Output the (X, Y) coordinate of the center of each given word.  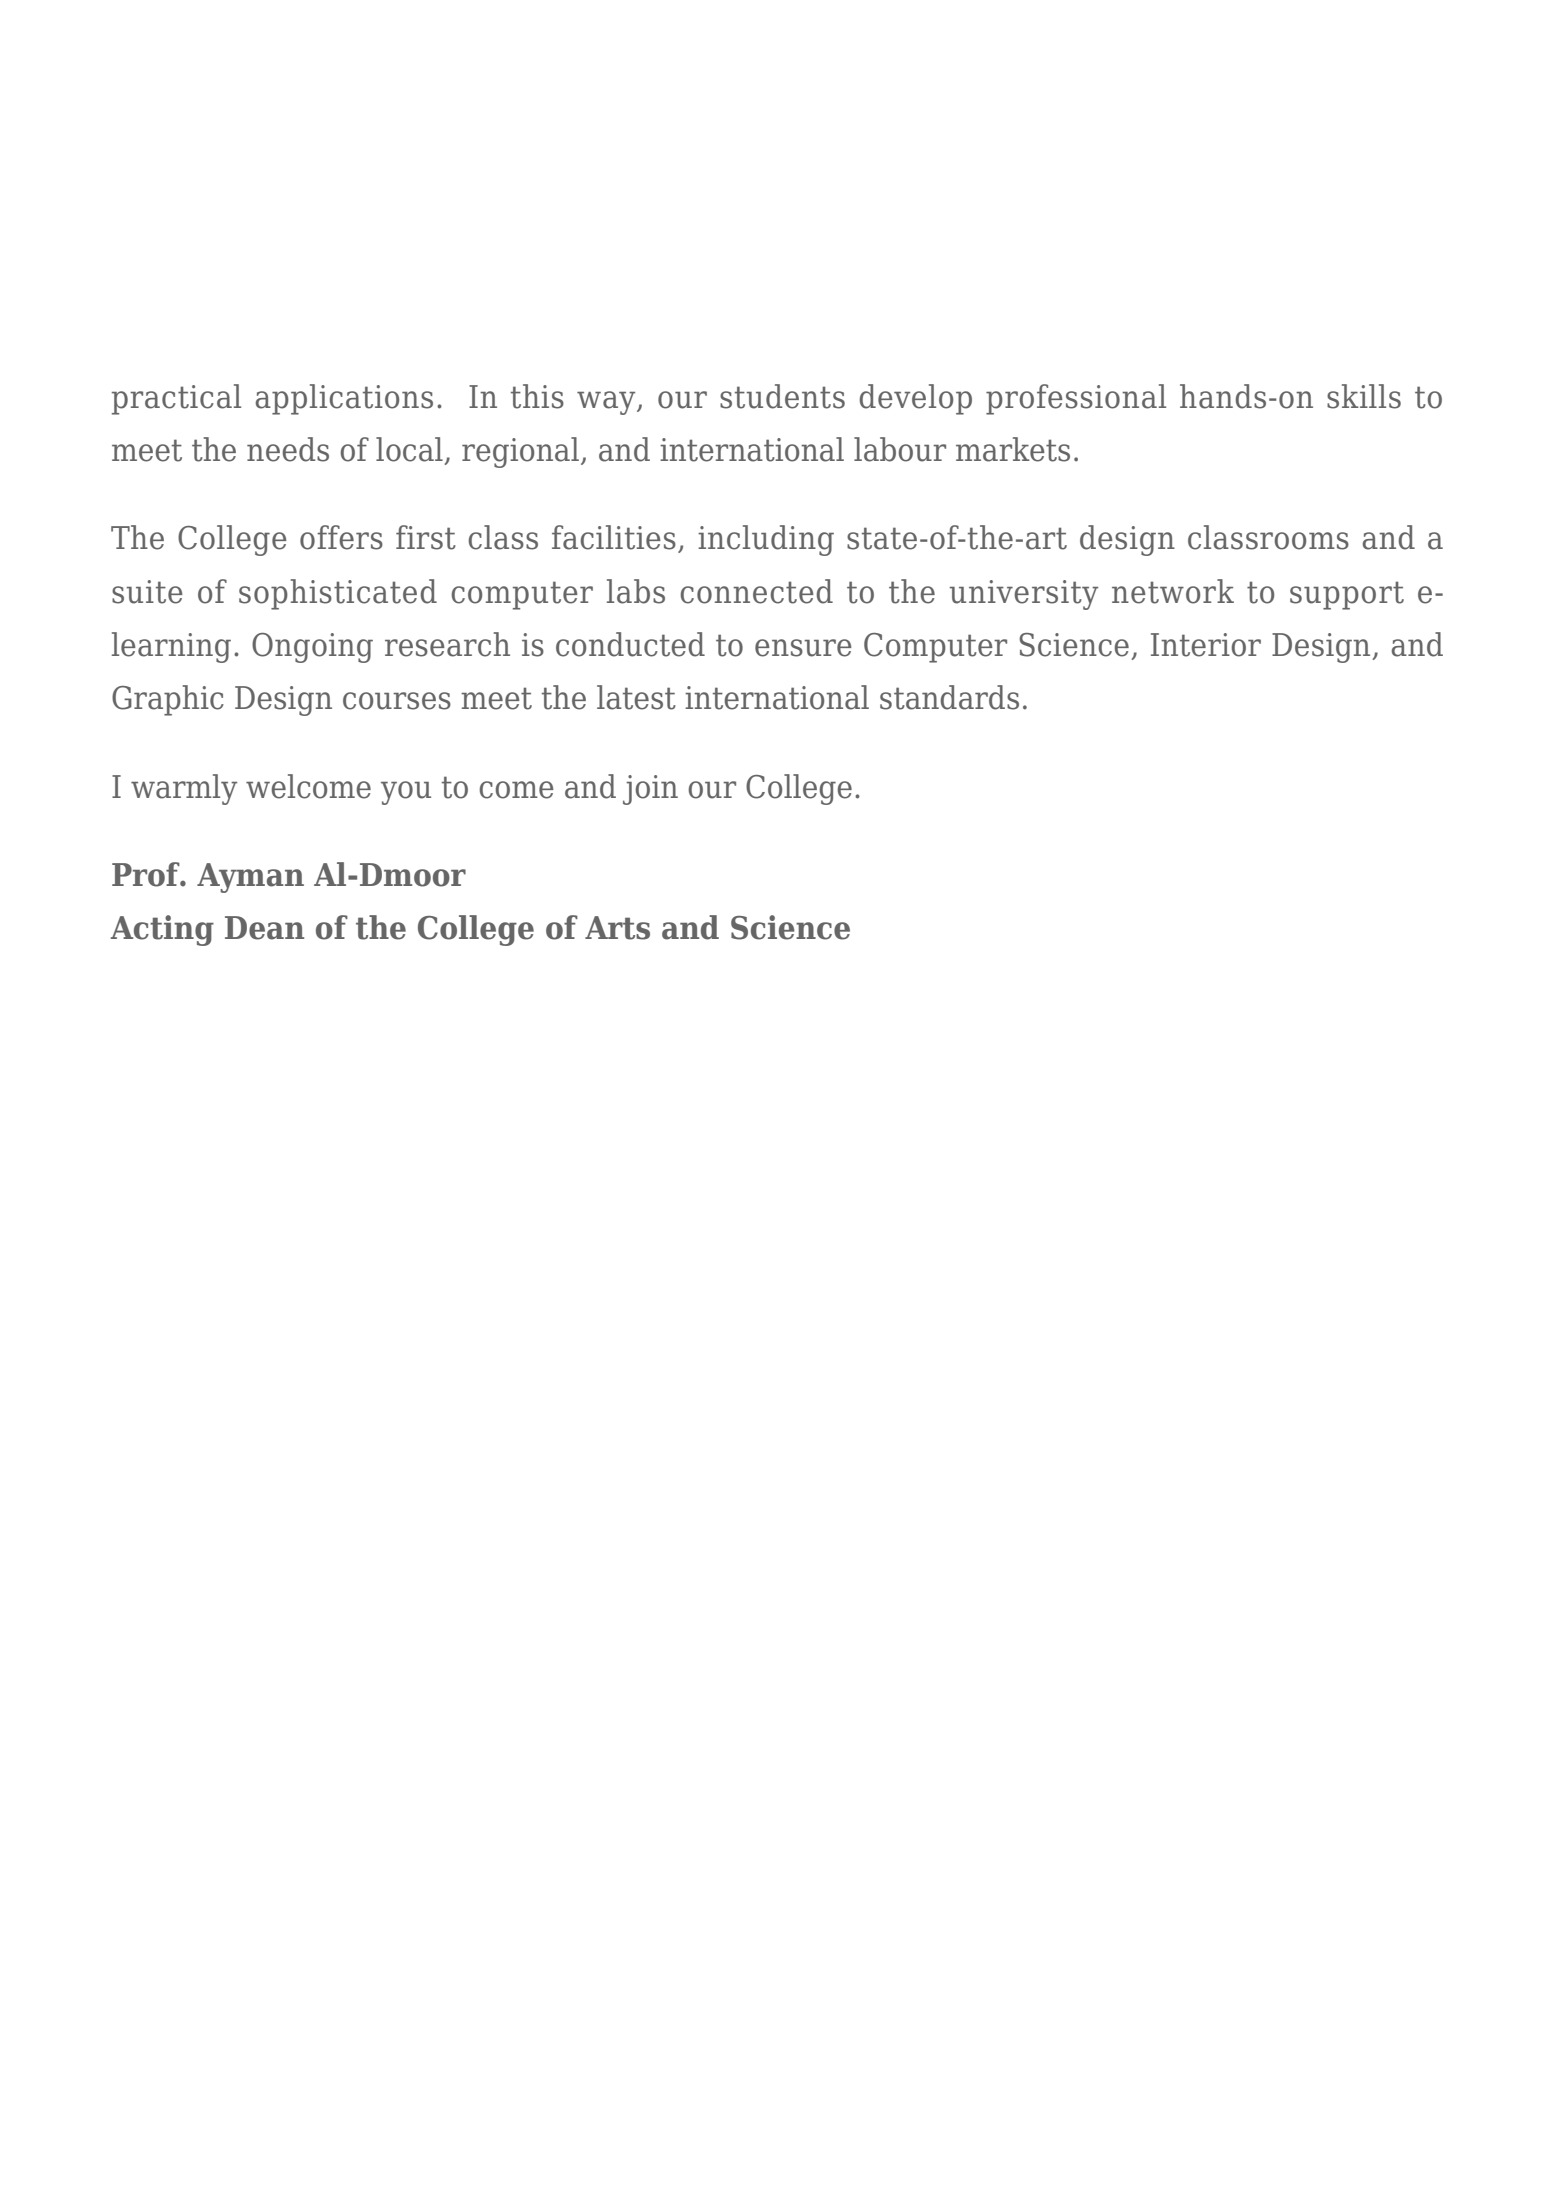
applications (344, 399)
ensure (803, 648)
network (1173, 591)
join (650, 790)
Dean (264, 928)
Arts (617, 928)
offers (341, 537)
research (447, 644)
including (766, 540)
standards (949, 697)
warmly (184, 789)
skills (1364, 396)
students (782, 396)
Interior (1206, 645)
